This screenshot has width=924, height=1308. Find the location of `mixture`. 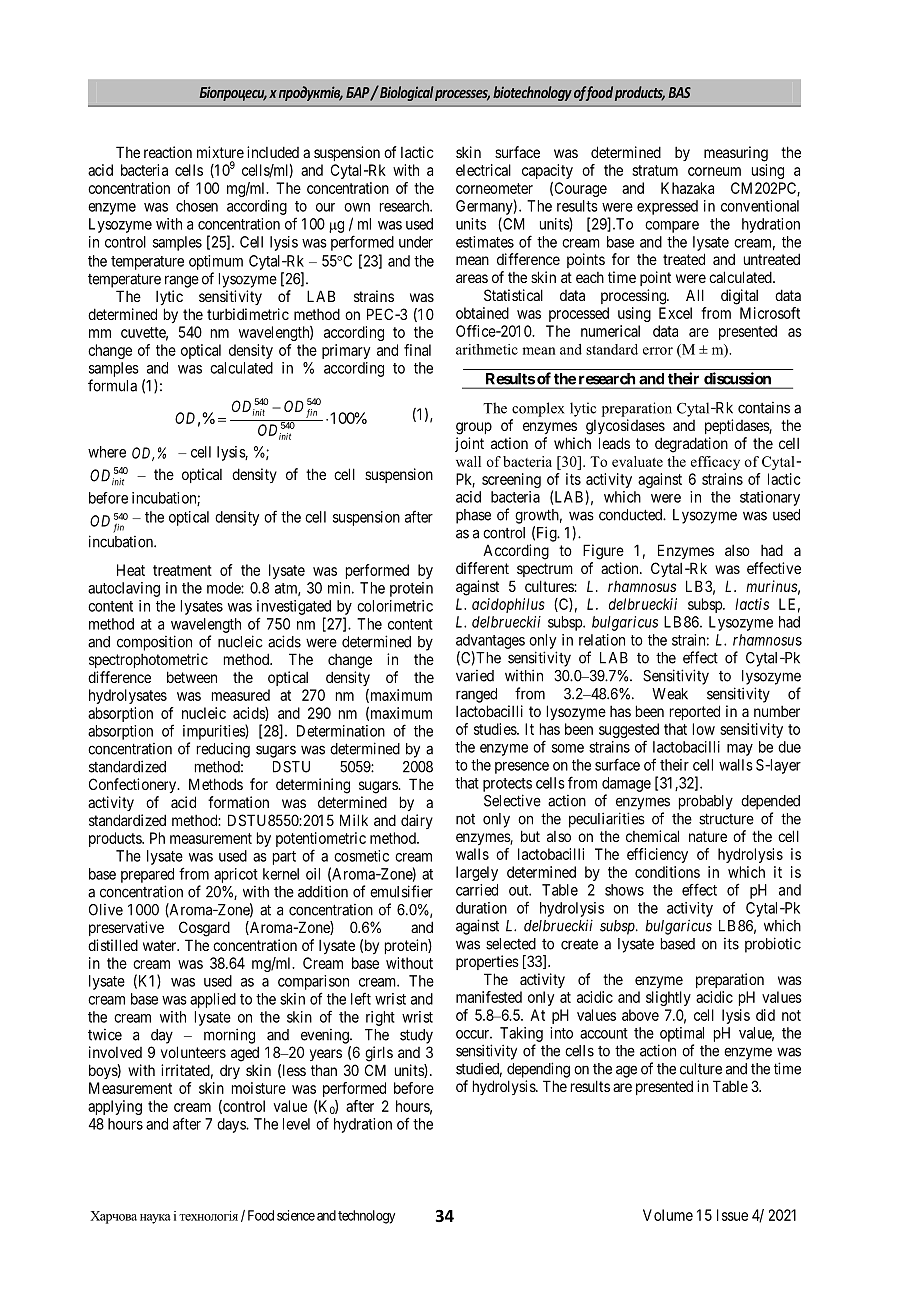

mixture is located at coordinates (220, 152).
